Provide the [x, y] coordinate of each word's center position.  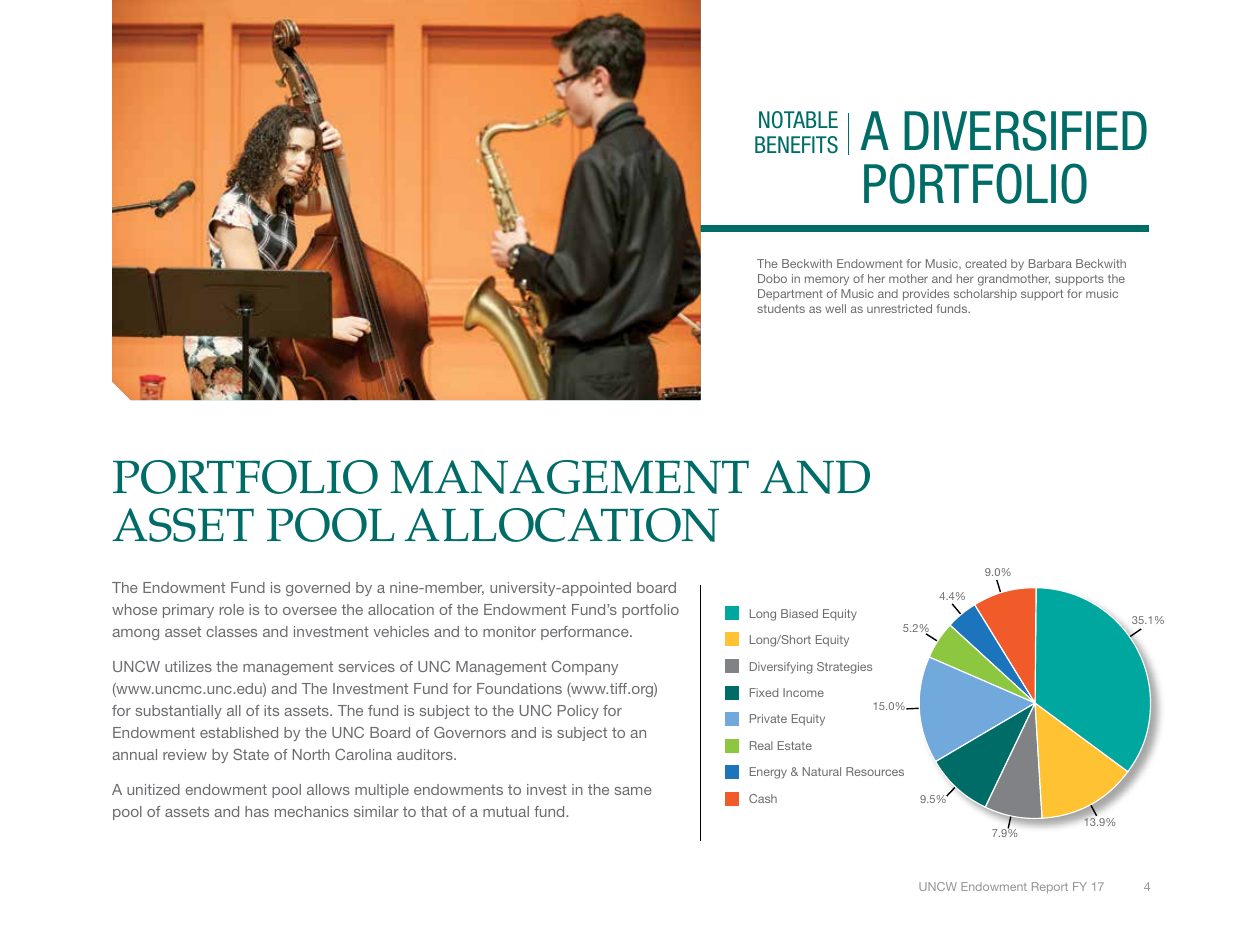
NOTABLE [798, 120]
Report [1050, 887]
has [257, 811]
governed [318, 589]
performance [586, 633]
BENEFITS [796, 145]
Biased [799, 613]
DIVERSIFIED [1025, 130]
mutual [506, 811]
